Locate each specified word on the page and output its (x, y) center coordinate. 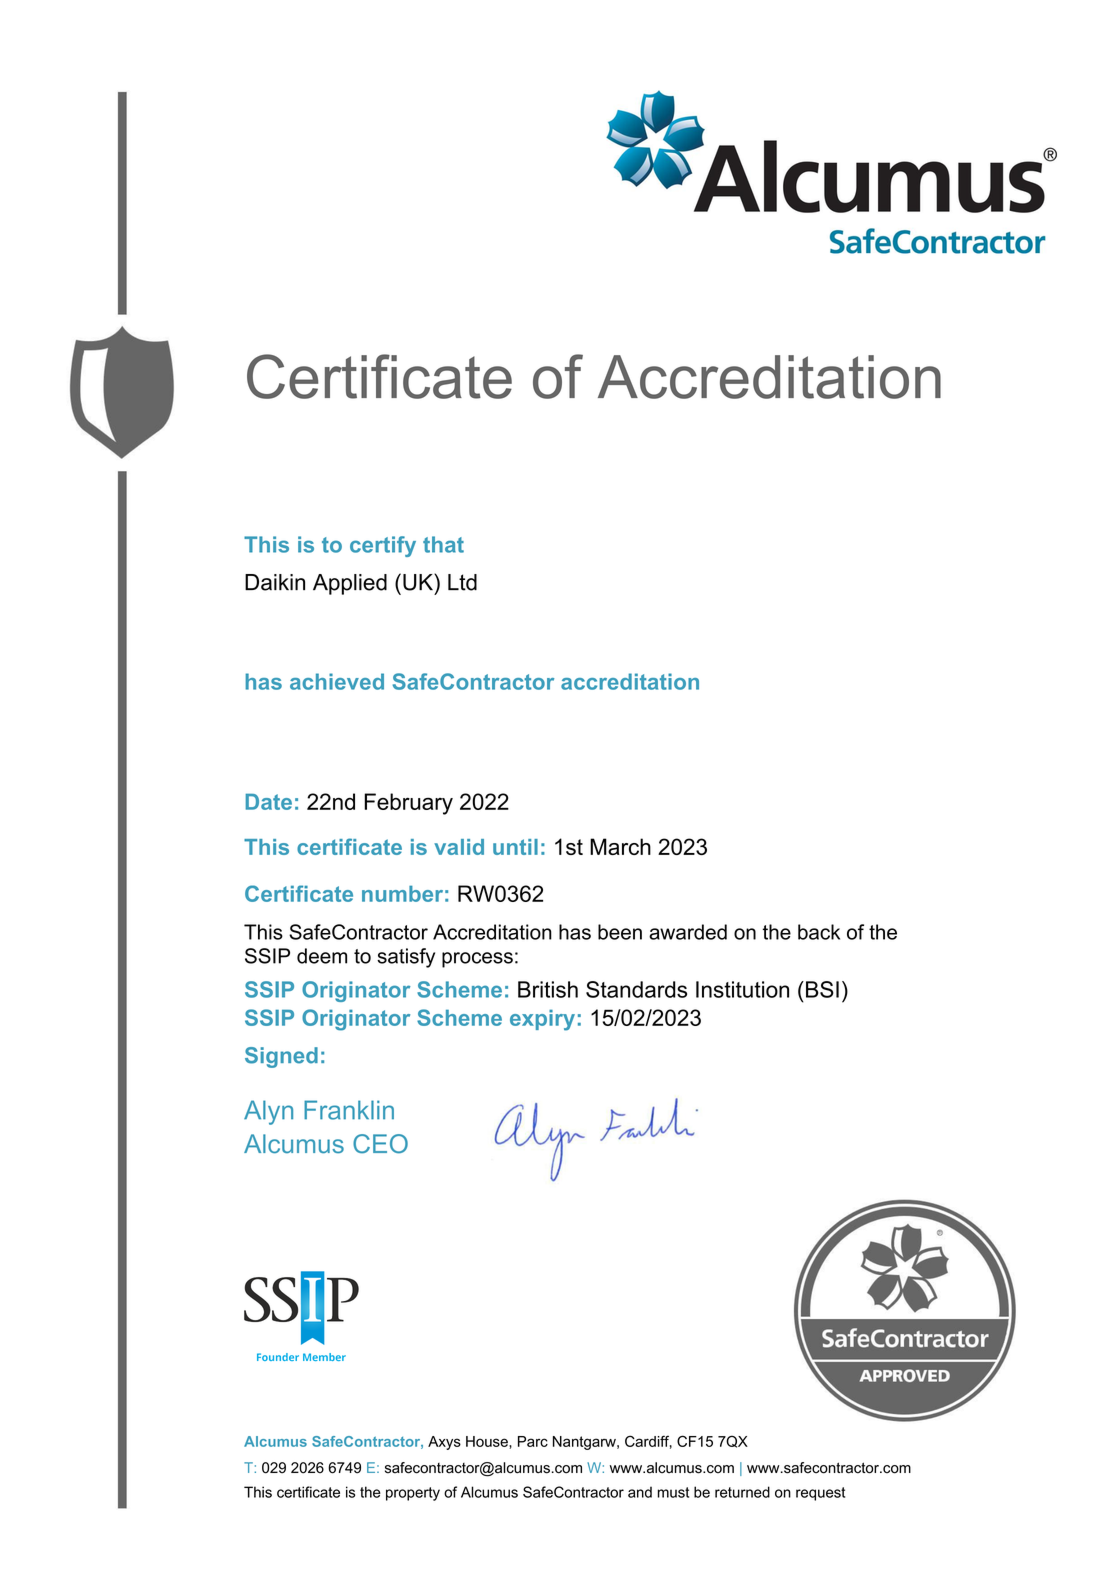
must (673, 1492)
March (620, 846)
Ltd (462, 582)
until (515, 847)
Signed (281, 1057)
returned (742, 1492)
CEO (380, 1144)
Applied (350, 584)
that (443, 544)
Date (268, 801)
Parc (533, 1441)
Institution (742, 989)
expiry (542, 1020)
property (413, 1494)
